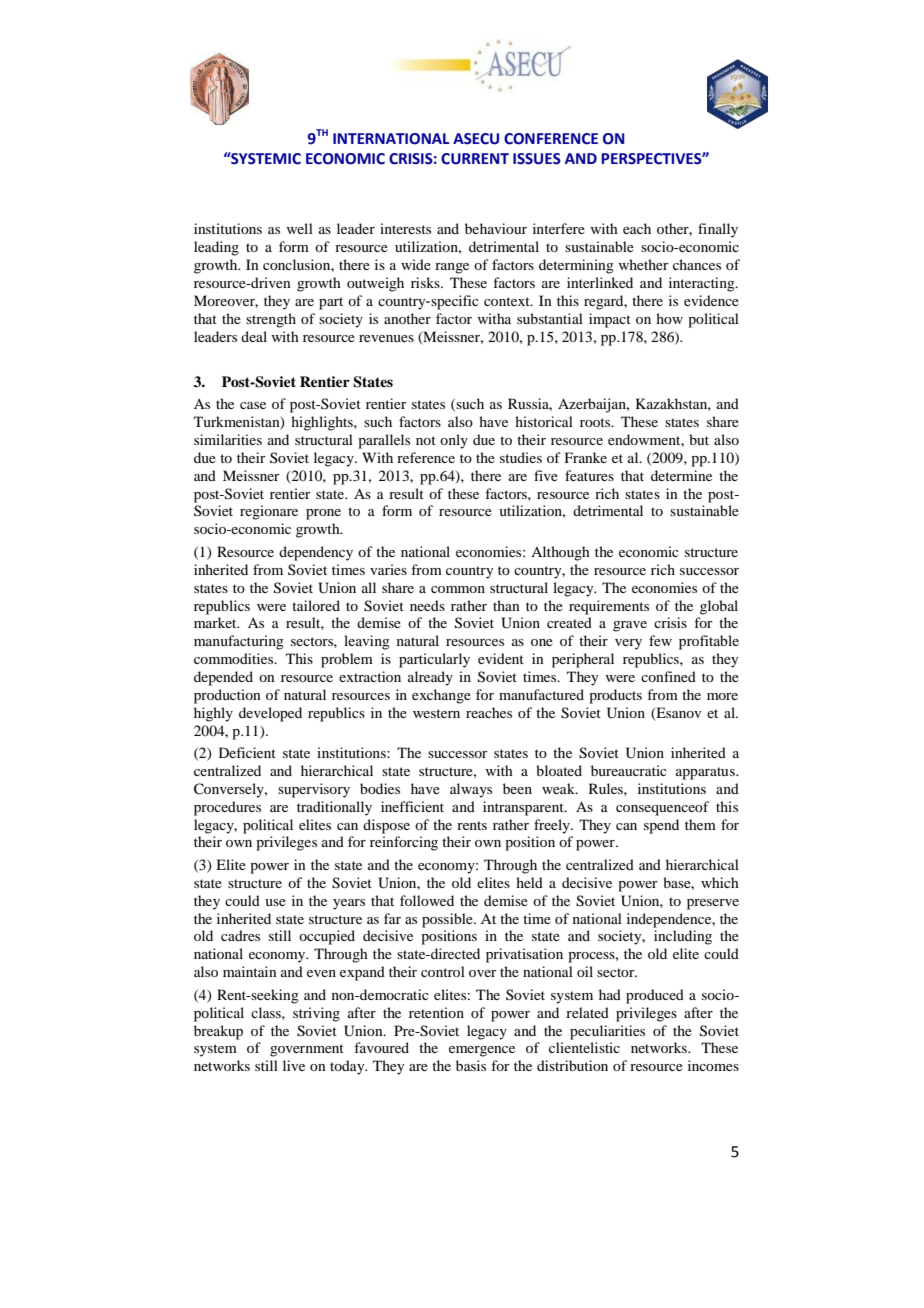 Image resolution: width=924 pixels, height=1308 pixels. What do you see at coordinates (299, 228) in the screenshot?
I see `well` at bounding box center [299, 228].
